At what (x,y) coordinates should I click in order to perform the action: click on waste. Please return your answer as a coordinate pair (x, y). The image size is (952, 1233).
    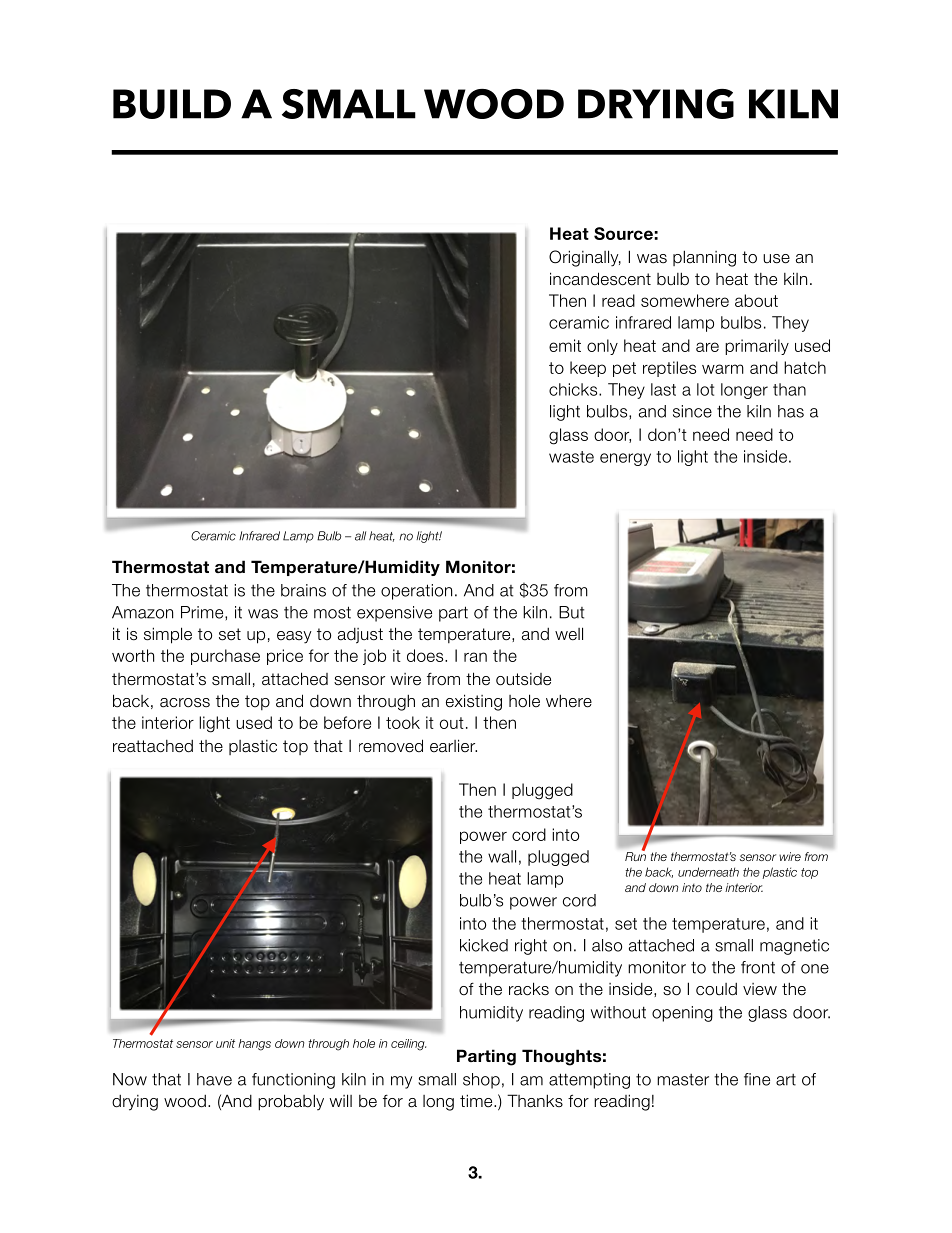
    Looking at the image, I should click on (571, 457).
